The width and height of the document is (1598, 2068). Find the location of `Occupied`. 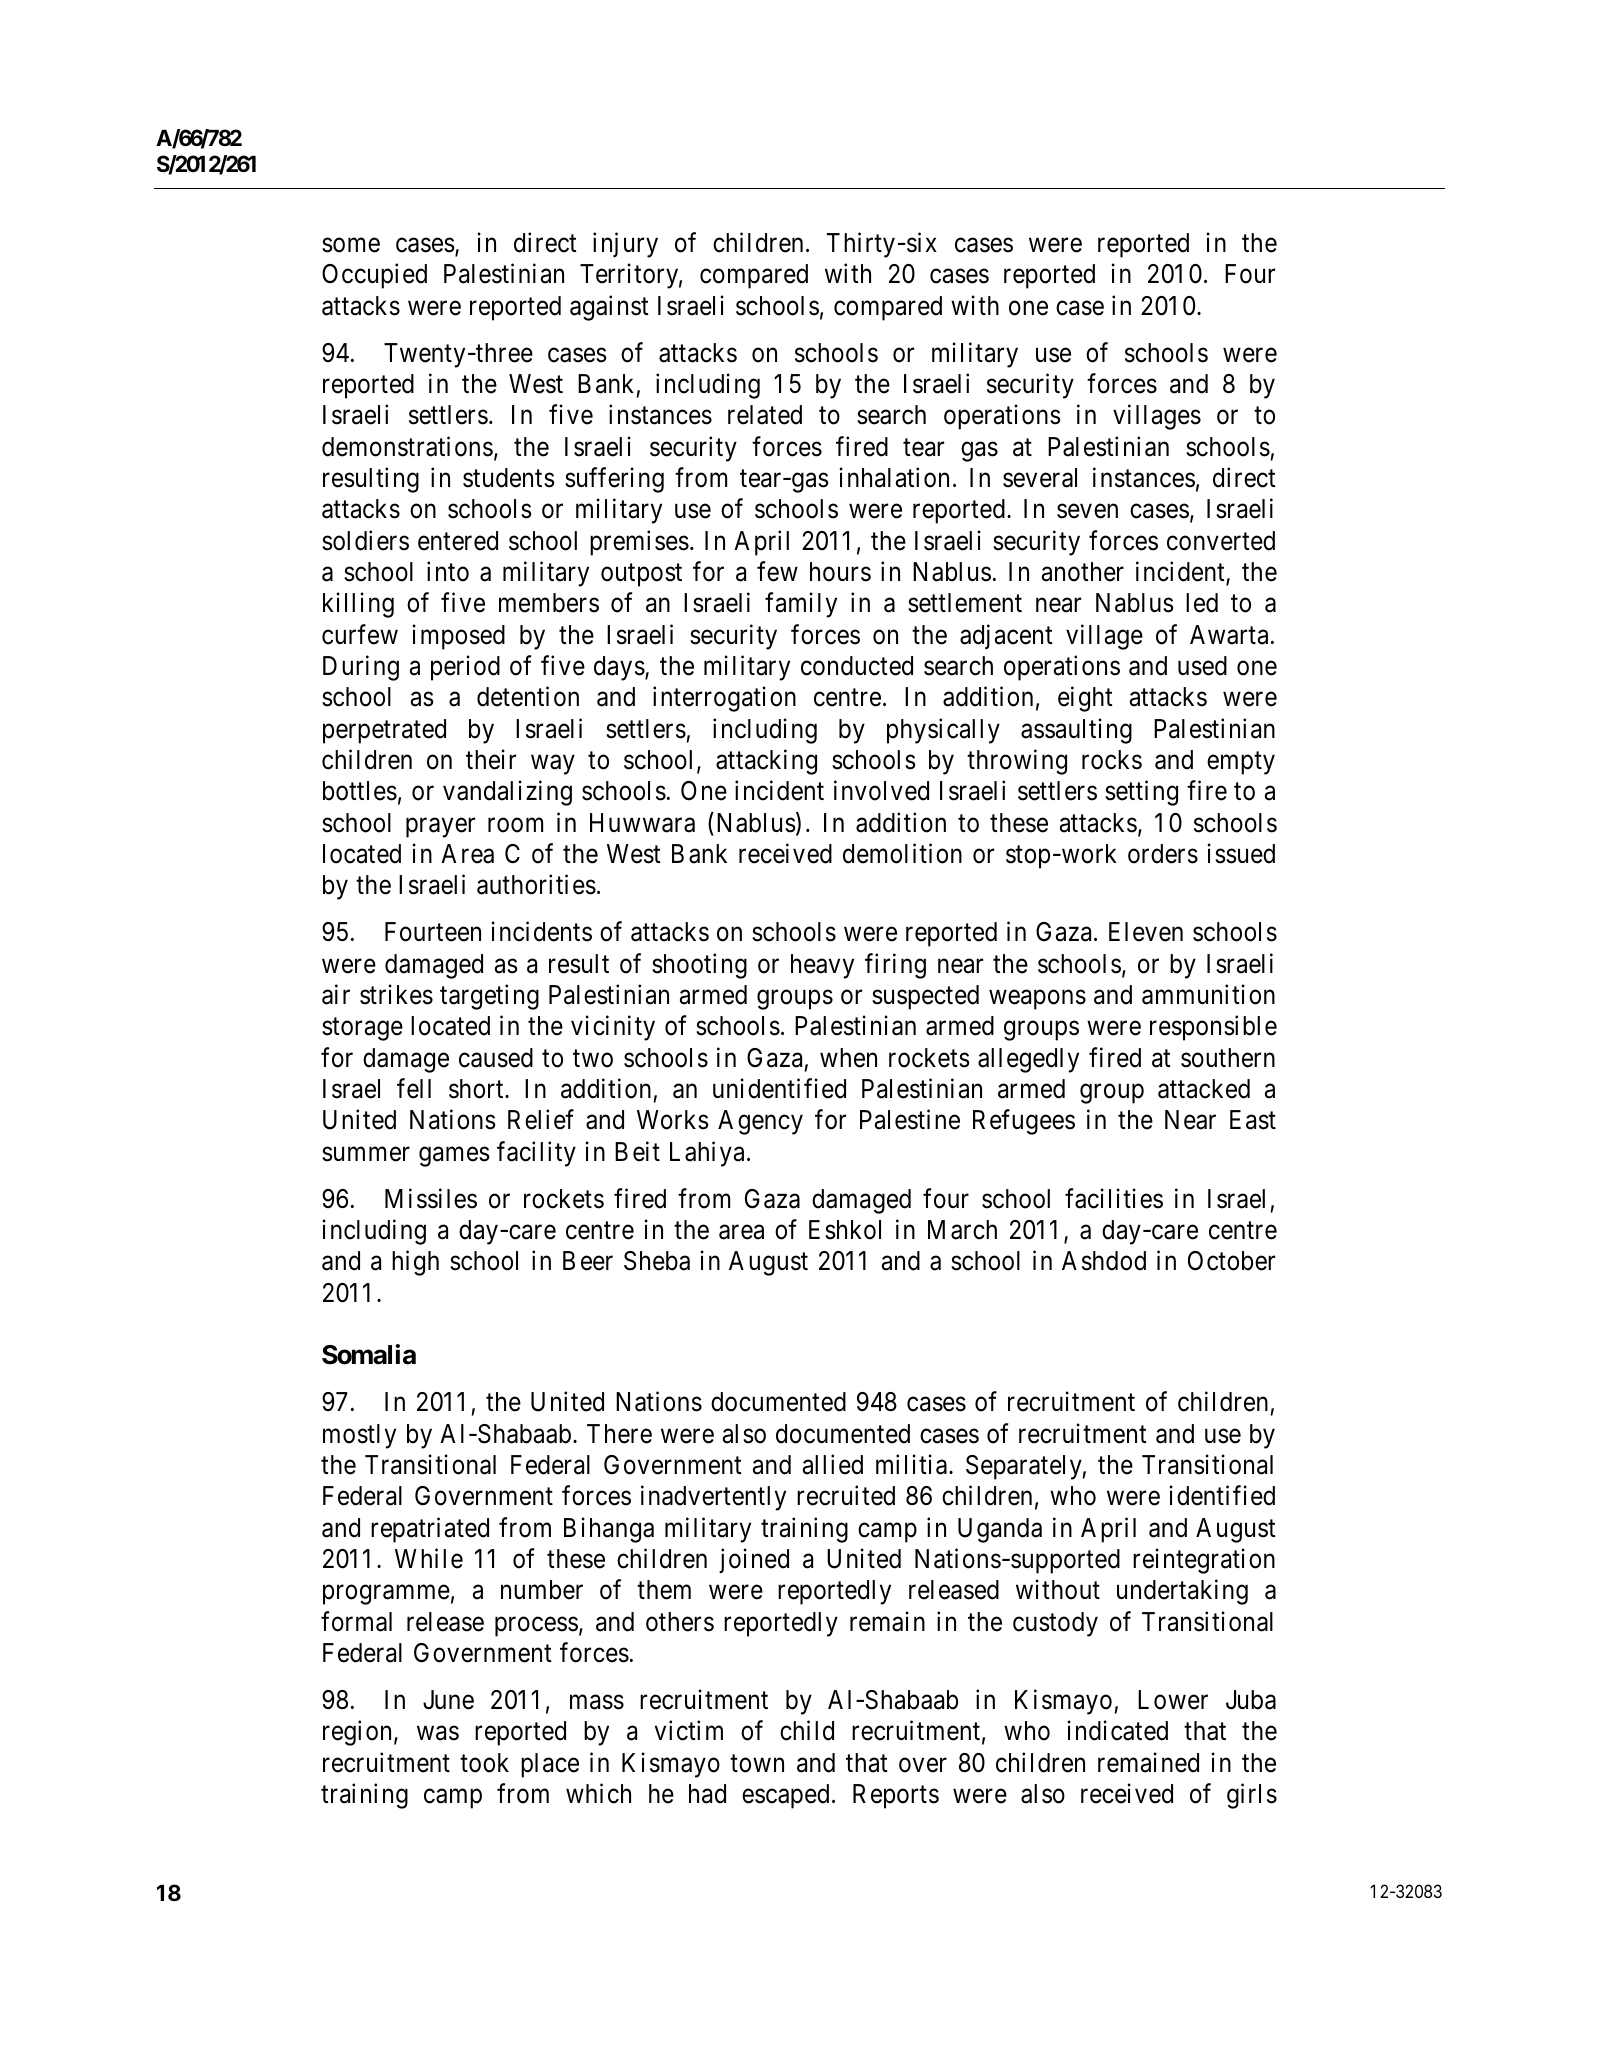

Occupied is located at coordinates (374, 276).
